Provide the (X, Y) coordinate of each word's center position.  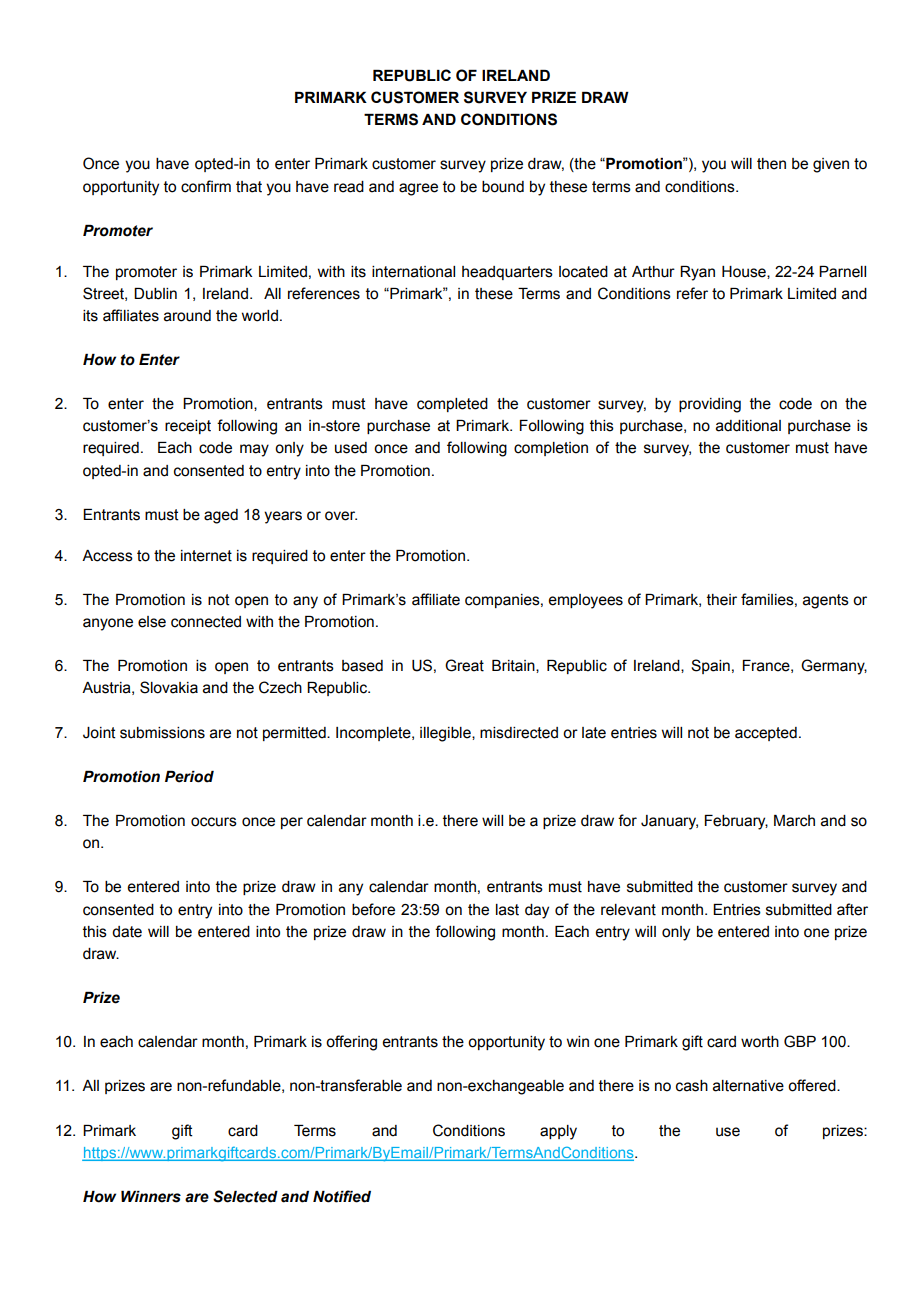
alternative (748, 1086)
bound (503, 187)
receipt (188, 427)
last (507, 910)
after (852, 909)
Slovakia (169, 687)
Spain (710, 666)
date (127, 932)
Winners (151, 1197)
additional (748, 426)
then (771, 164)
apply (558, 1132)
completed (452, 405)
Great (464, 665)
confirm (206, 186)
